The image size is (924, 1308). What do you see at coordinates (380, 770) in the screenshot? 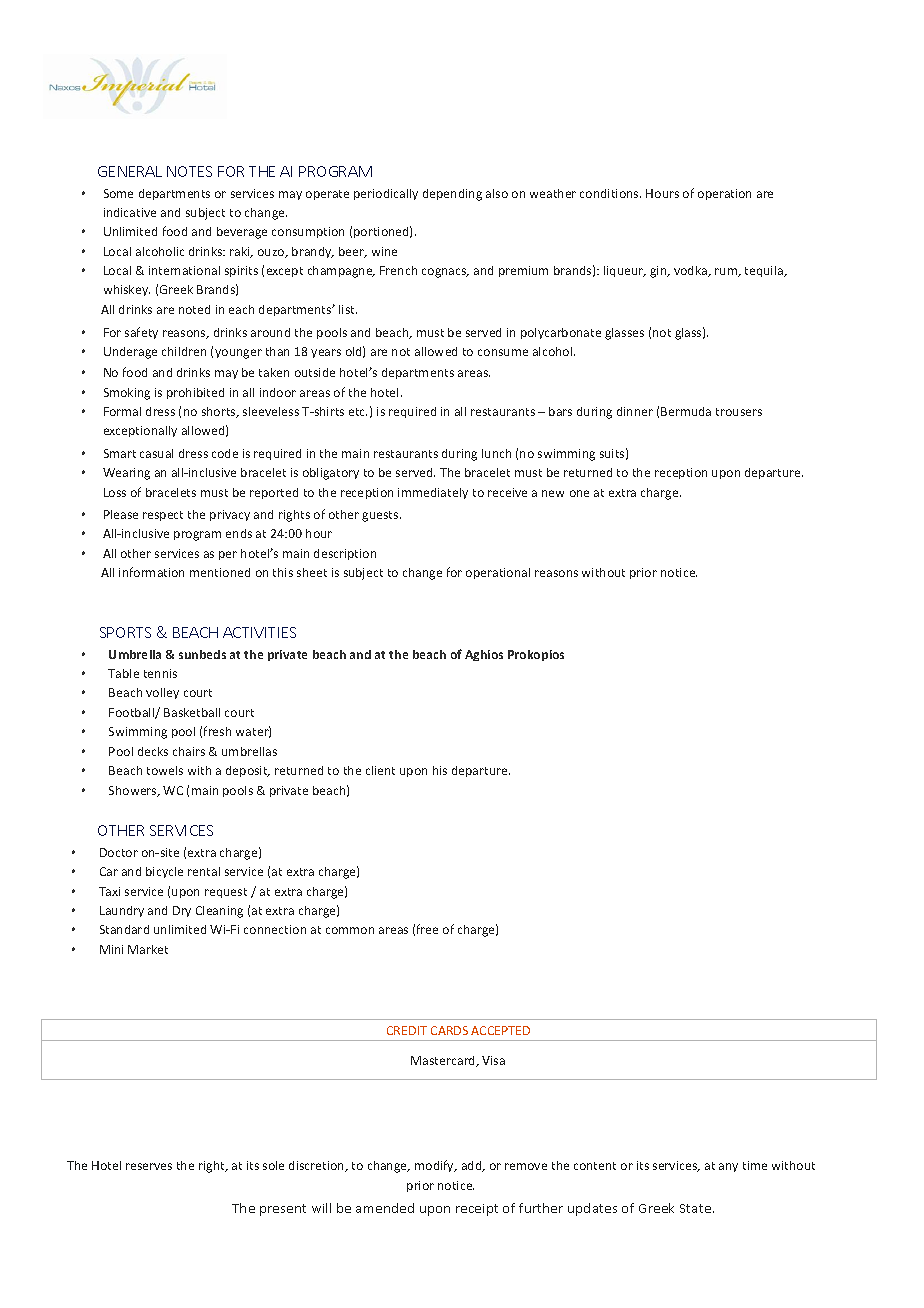
I see `client` at bounding box center [380, 770].
